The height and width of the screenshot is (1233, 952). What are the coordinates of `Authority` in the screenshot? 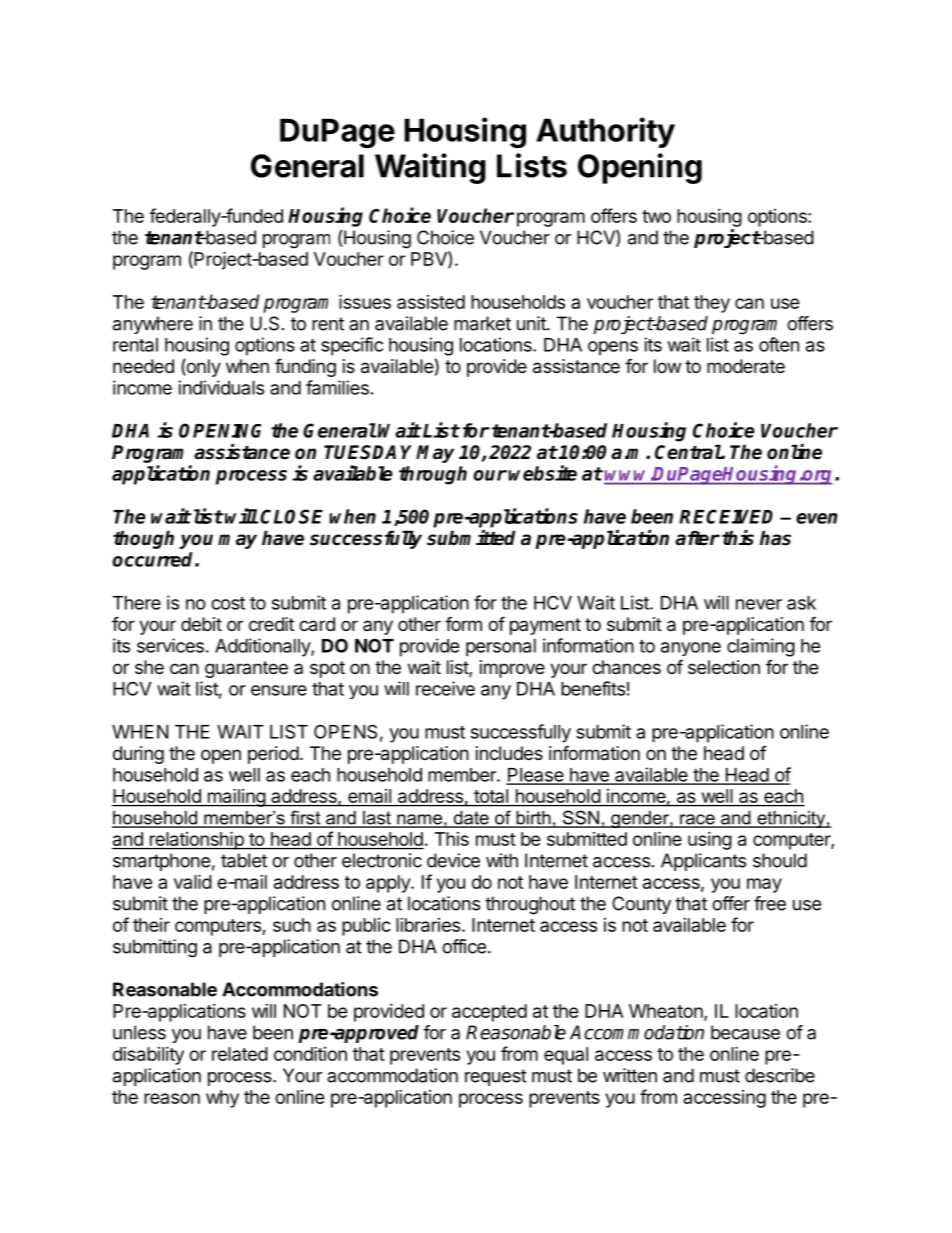 It's located at (605, 132).
